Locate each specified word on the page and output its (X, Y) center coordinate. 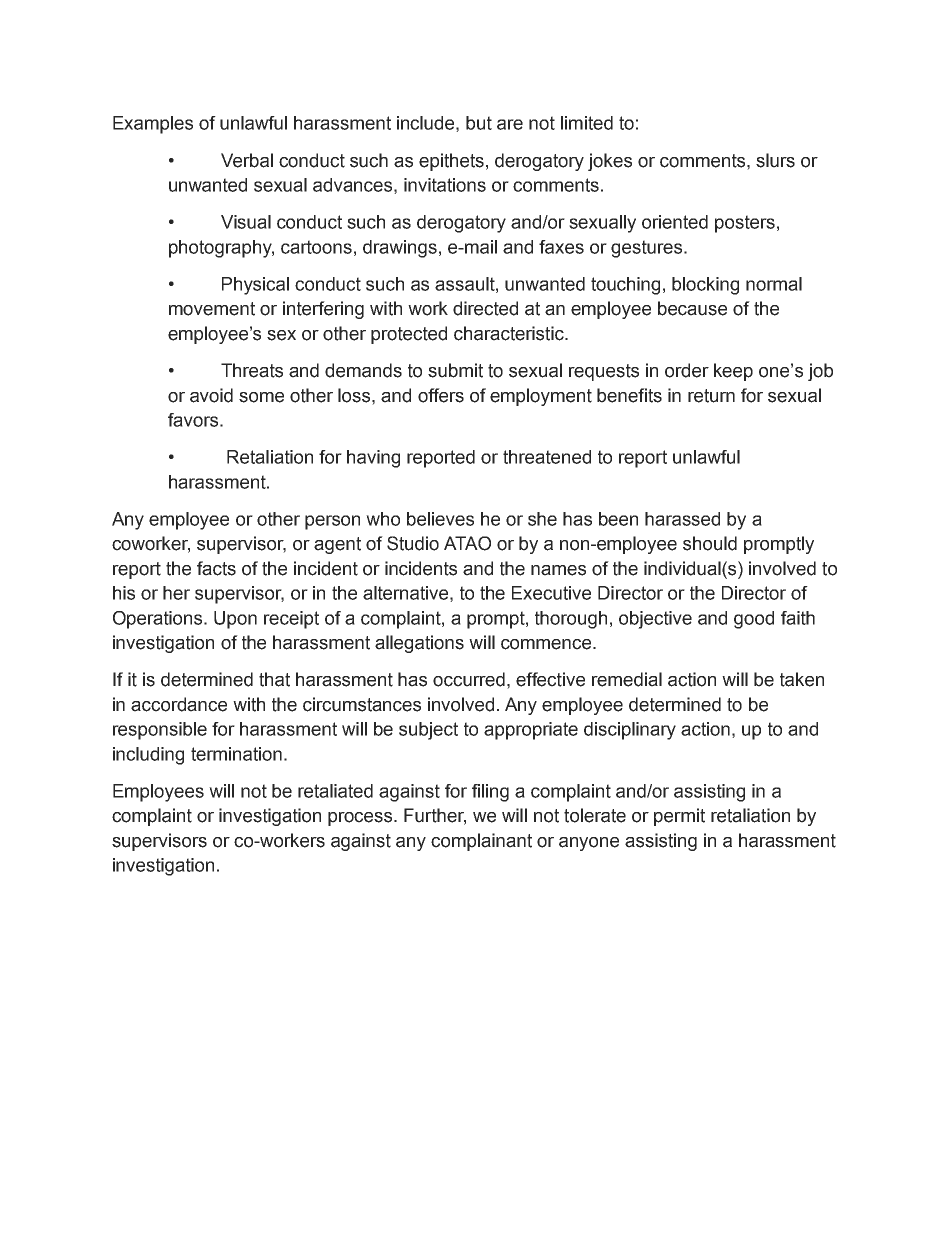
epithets (451, 162)
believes (440, 519)
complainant (481, 842)
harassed (682, 519)
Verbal (247, 160)
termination (236, 754)
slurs (775, 160)
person (332, 522)
